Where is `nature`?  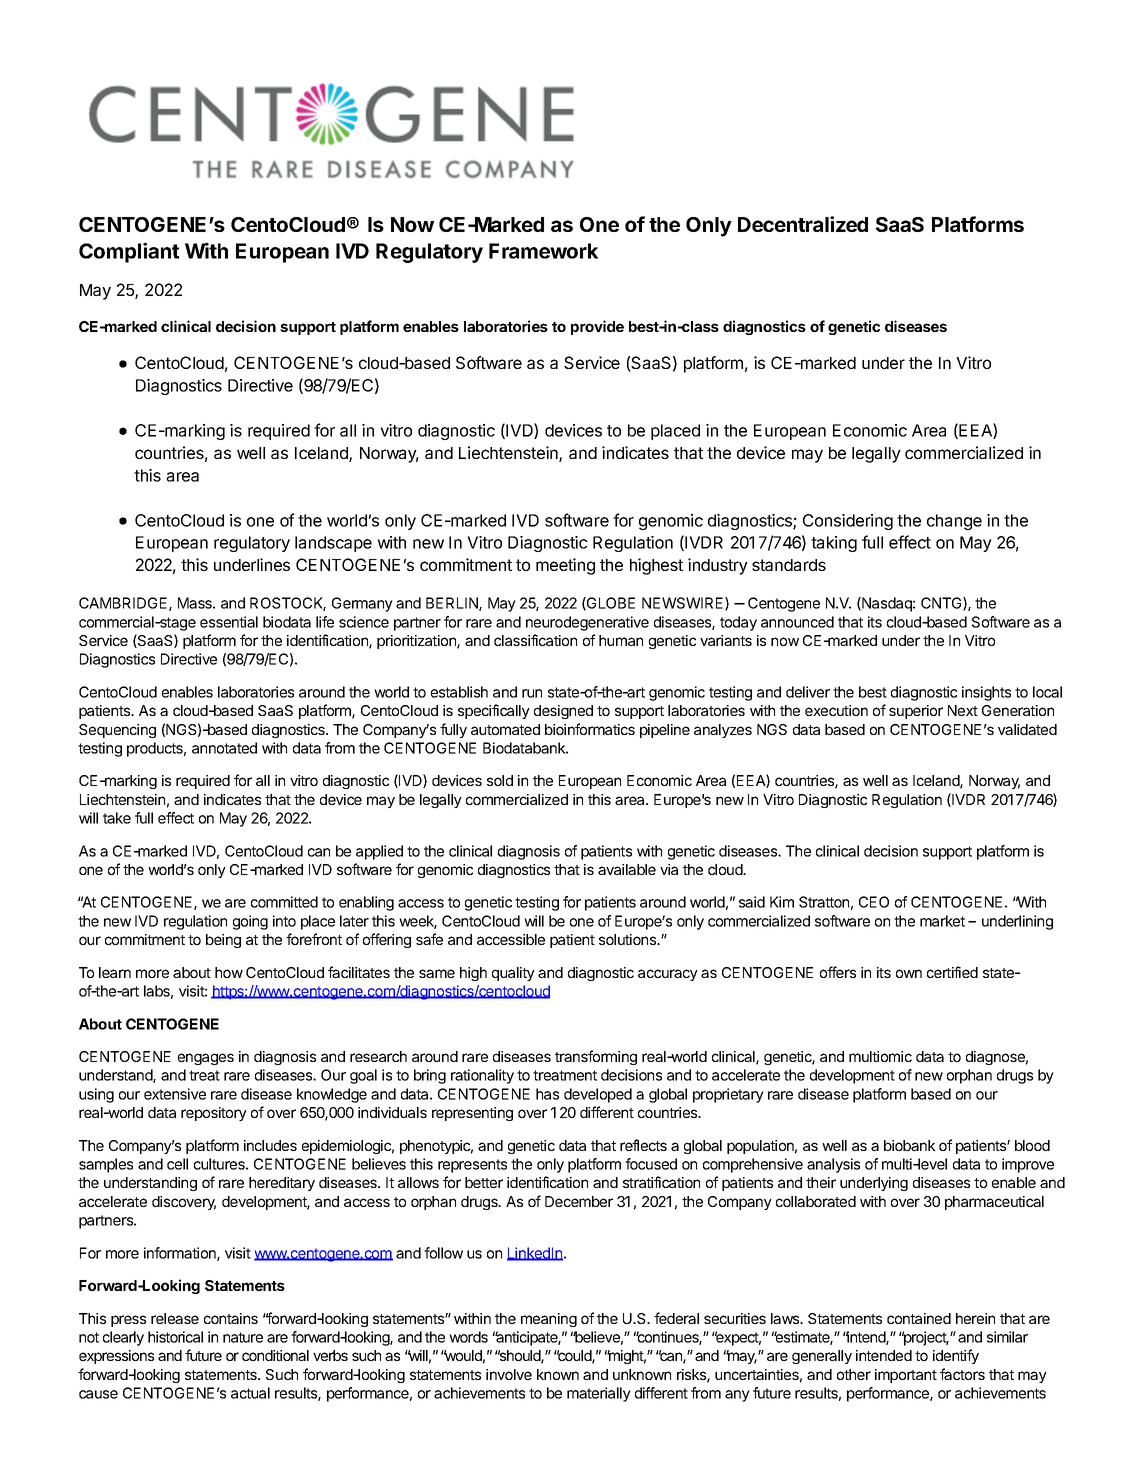 nature is located at coordinates (243, 1337).
